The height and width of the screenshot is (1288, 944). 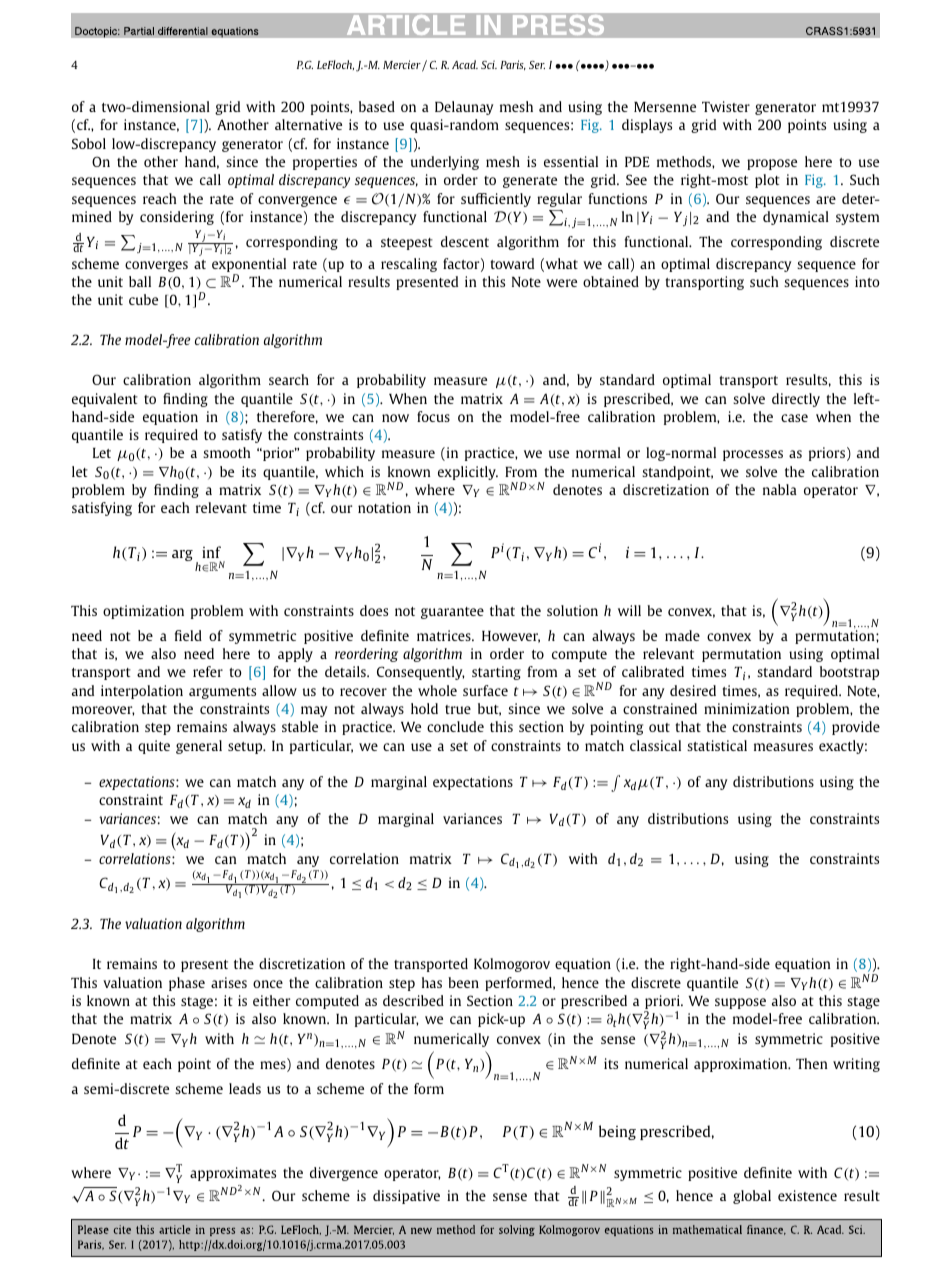 What do you see at coordinates (233, 1174) in the screenshot?
I see `approximates` at bounding box center [233, 1174].
